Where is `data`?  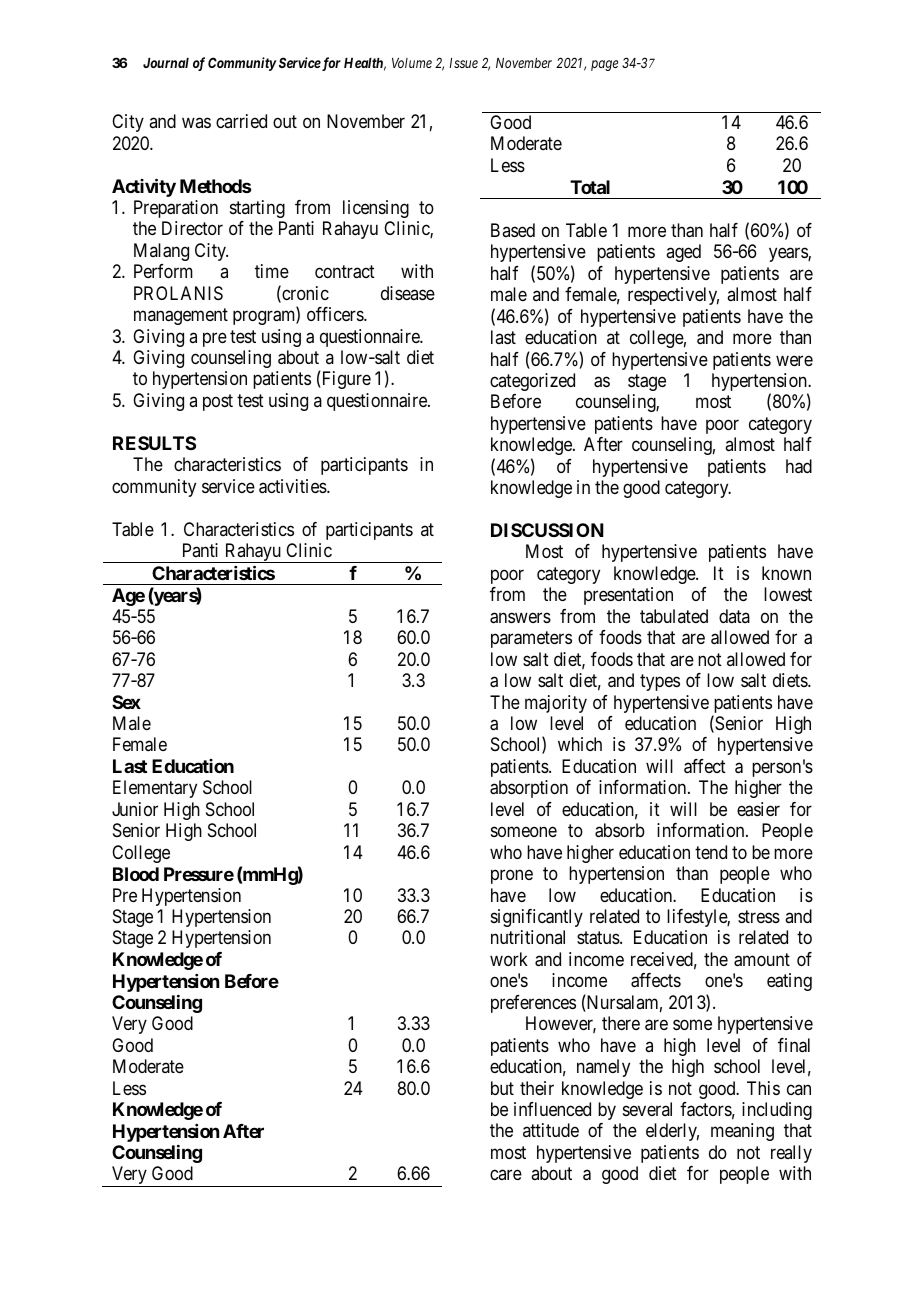 data is located at coordinates (734, 616).
